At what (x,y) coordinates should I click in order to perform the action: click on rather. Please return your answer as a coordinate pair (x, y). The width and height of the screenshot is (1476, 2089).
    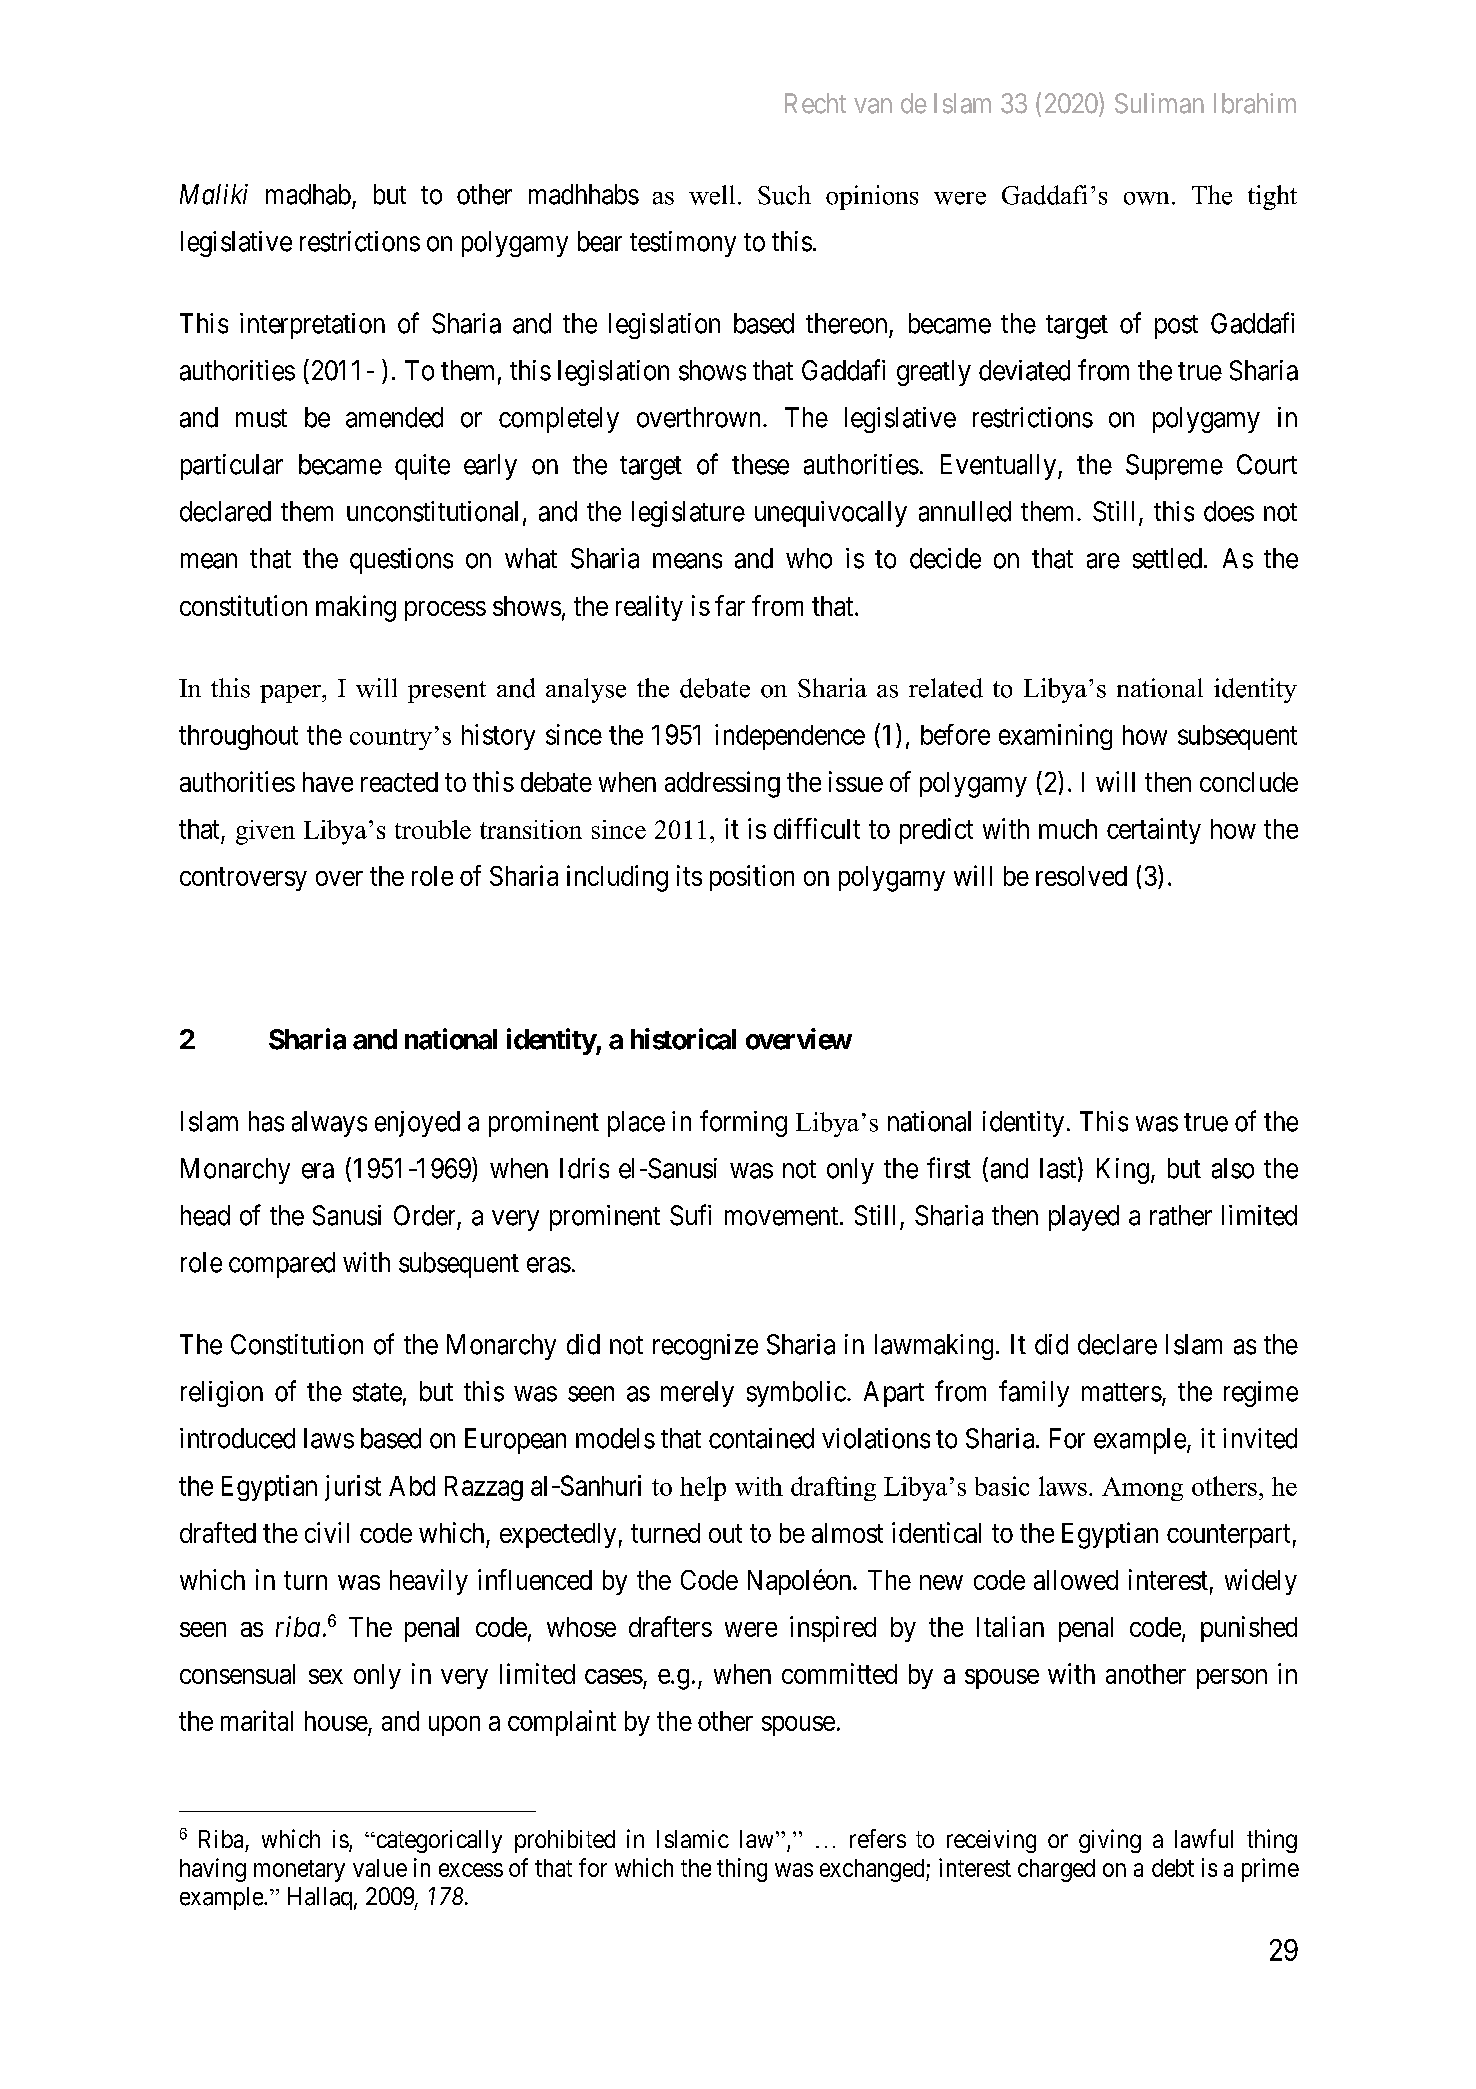
    Looking at the image, I should click on (1181, 1215).
